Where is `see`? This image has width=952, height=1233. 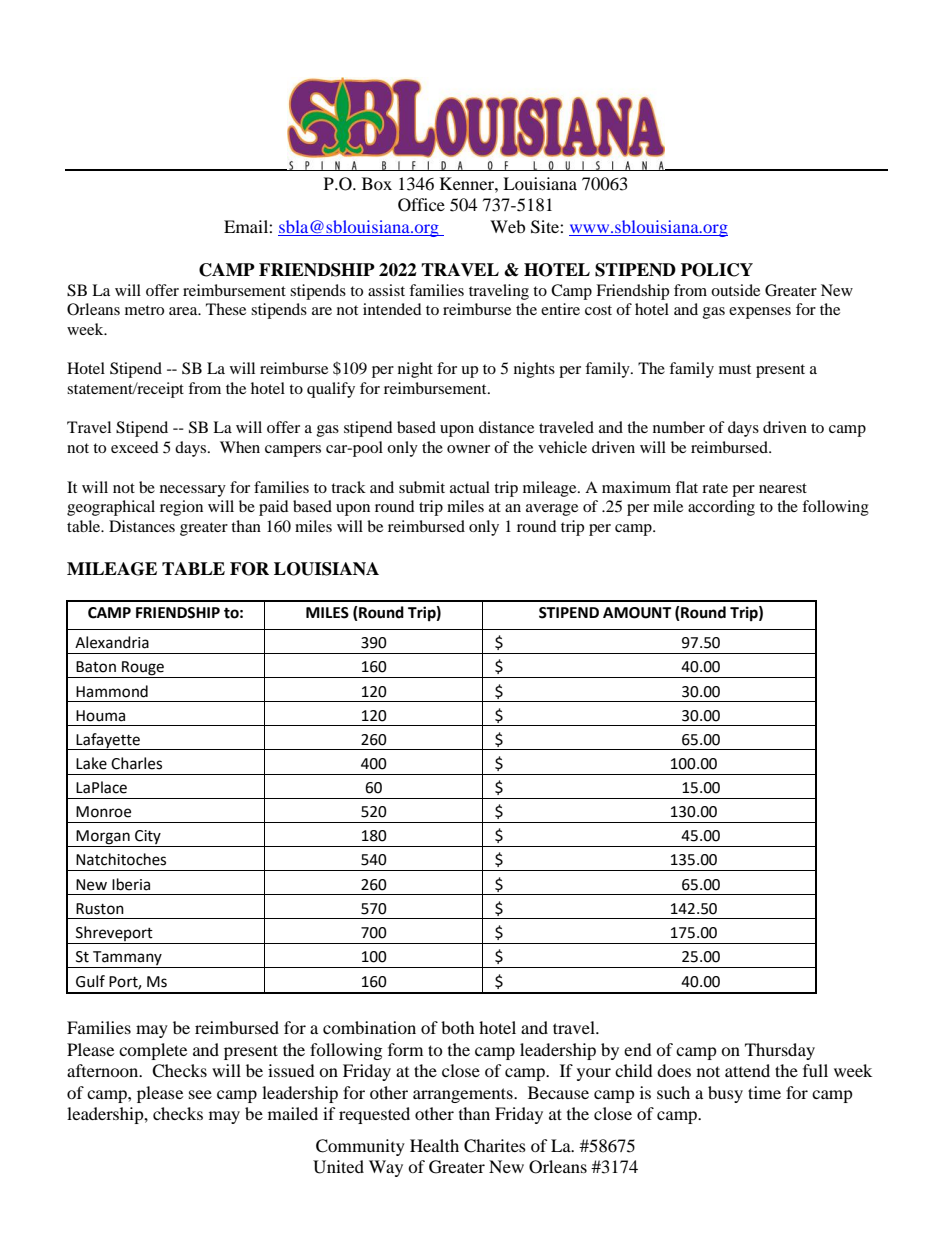 see is located at coordinates (200, 1094).
